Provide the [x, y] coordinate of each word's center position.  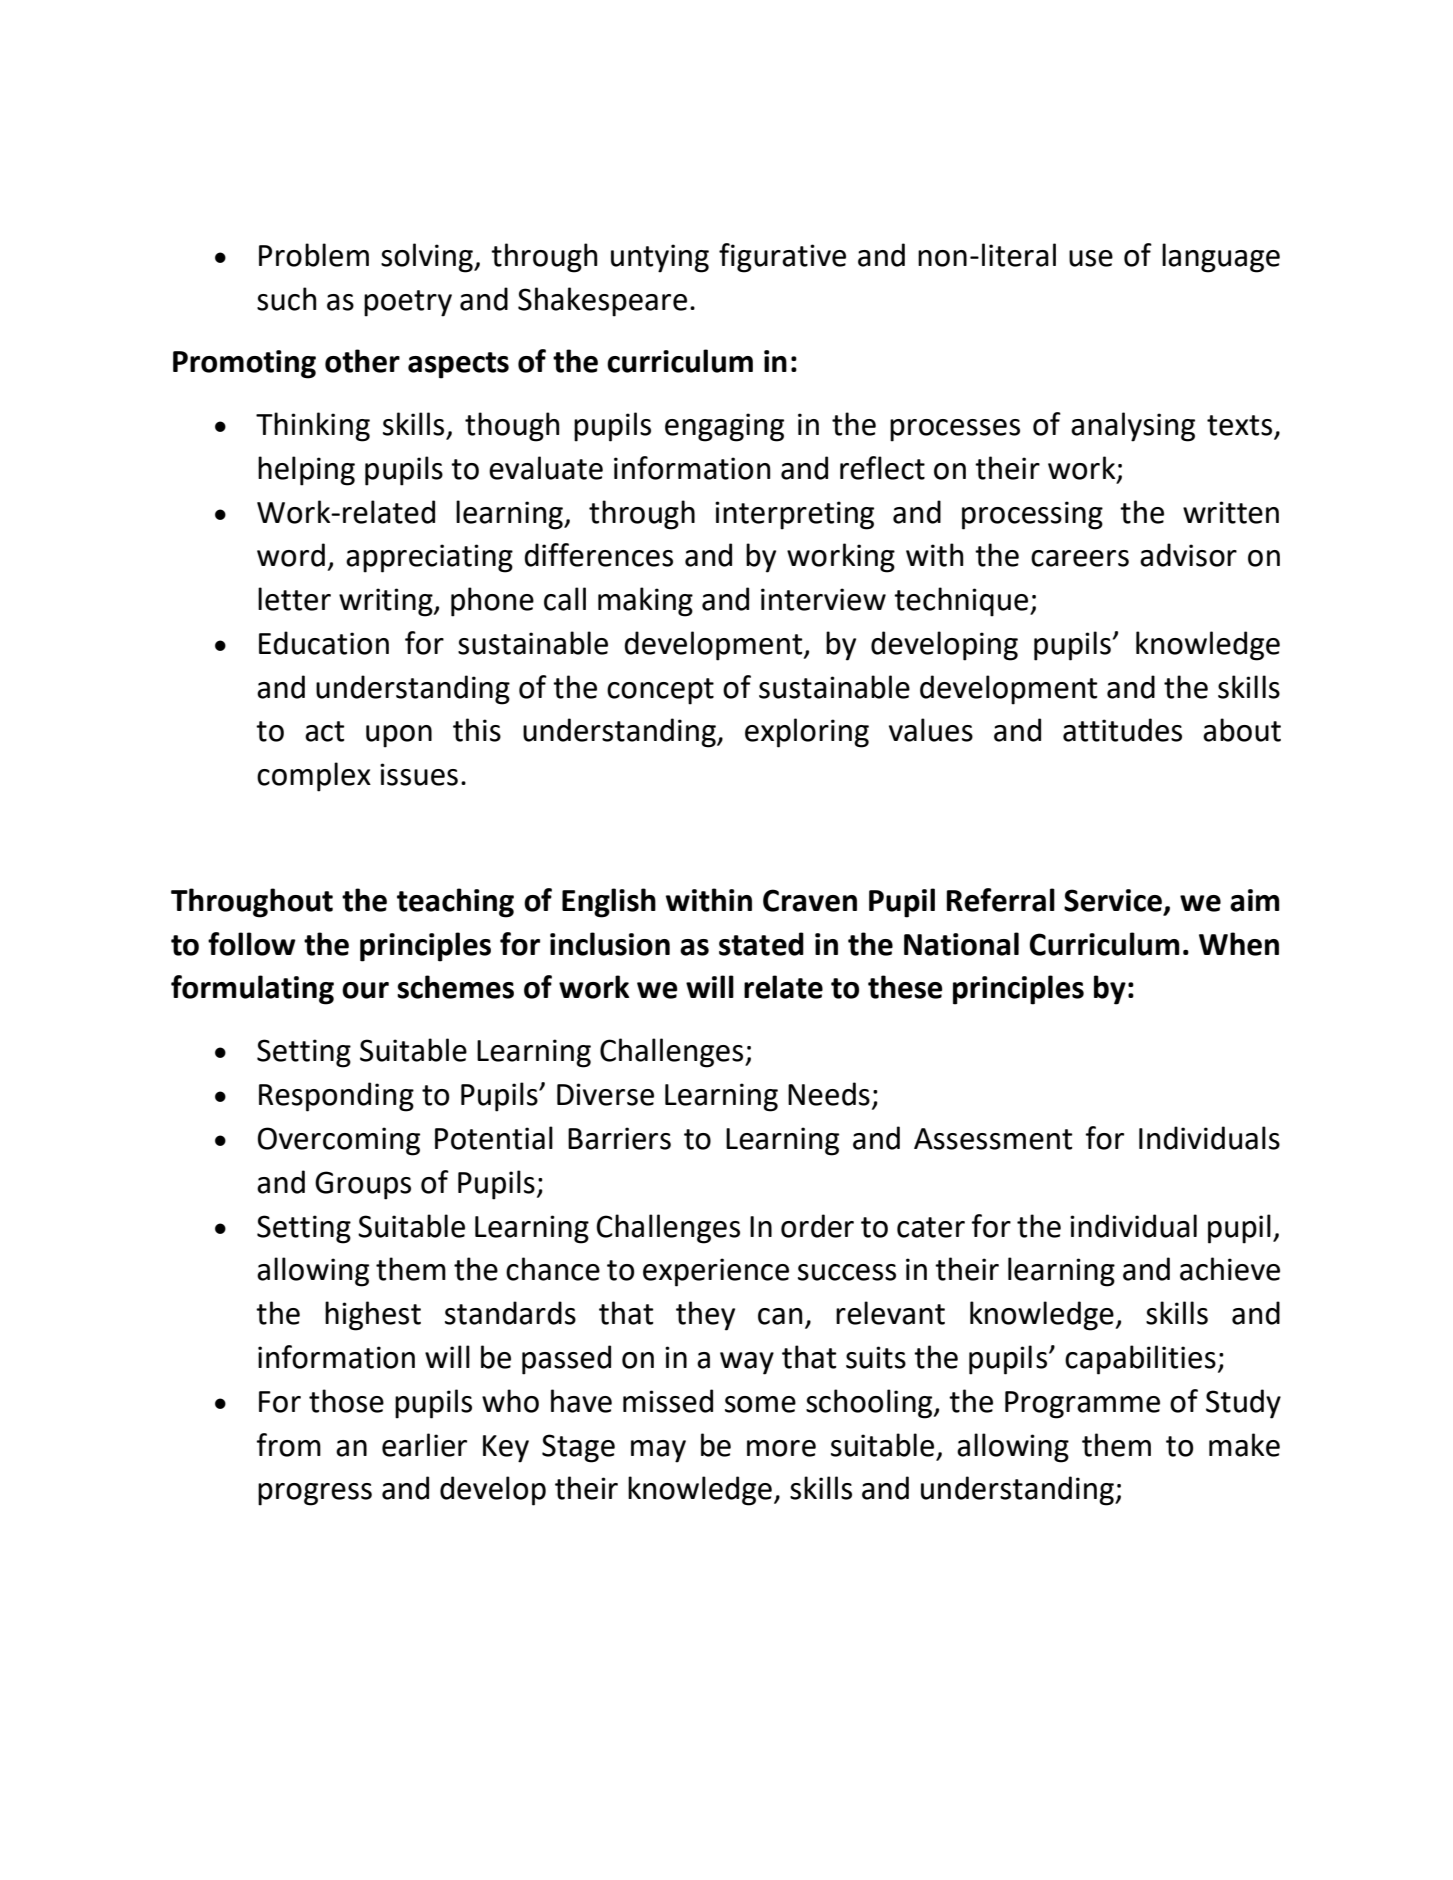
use [1091, 258]
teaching [455, 903]
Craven [810, 900]
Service [1113, 900]
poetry [408, 303]
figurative [782, 258]
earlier [424, 1445]
